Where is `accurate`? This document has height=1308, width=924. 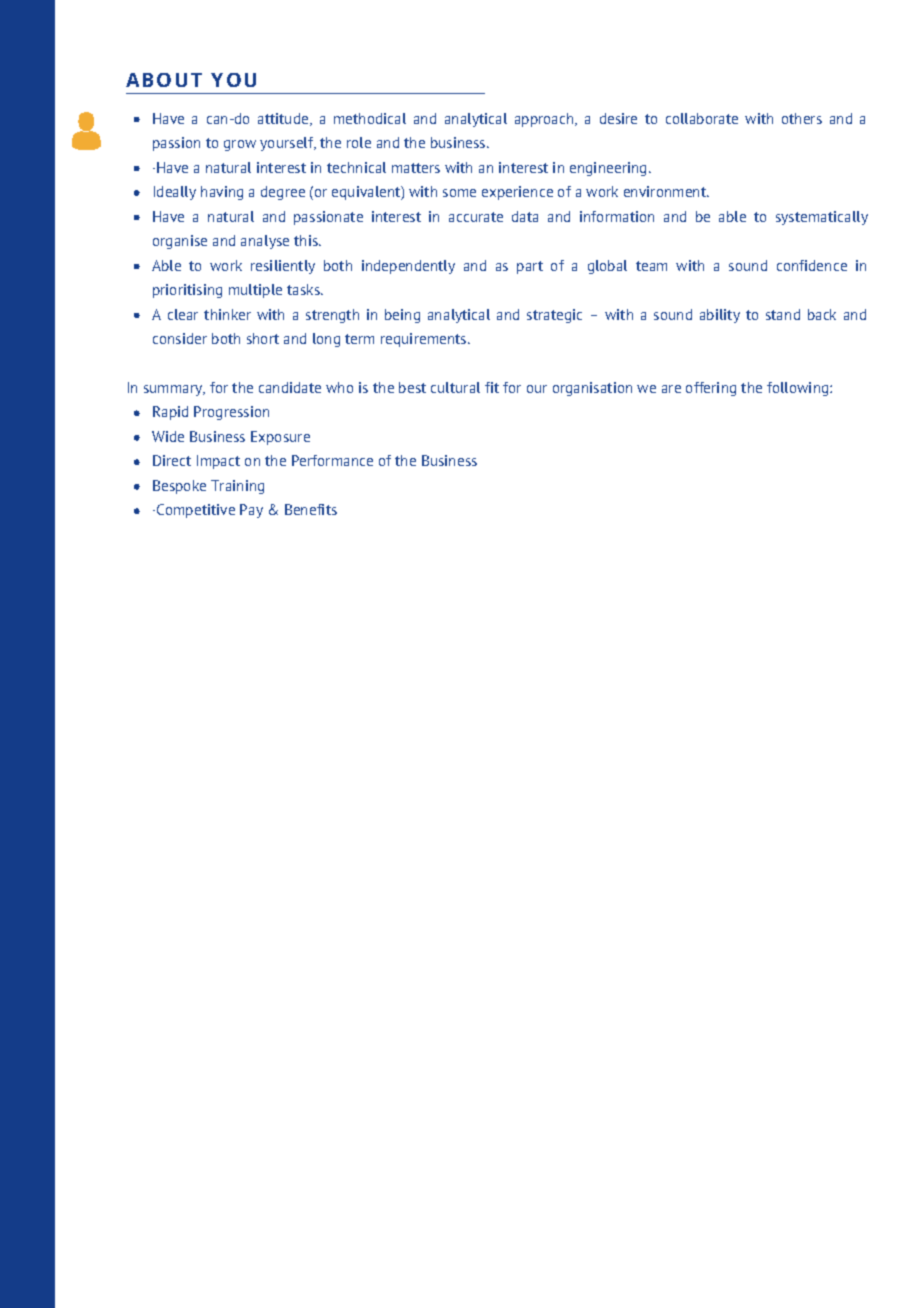 accurate is located at coordinates (476, 217).
